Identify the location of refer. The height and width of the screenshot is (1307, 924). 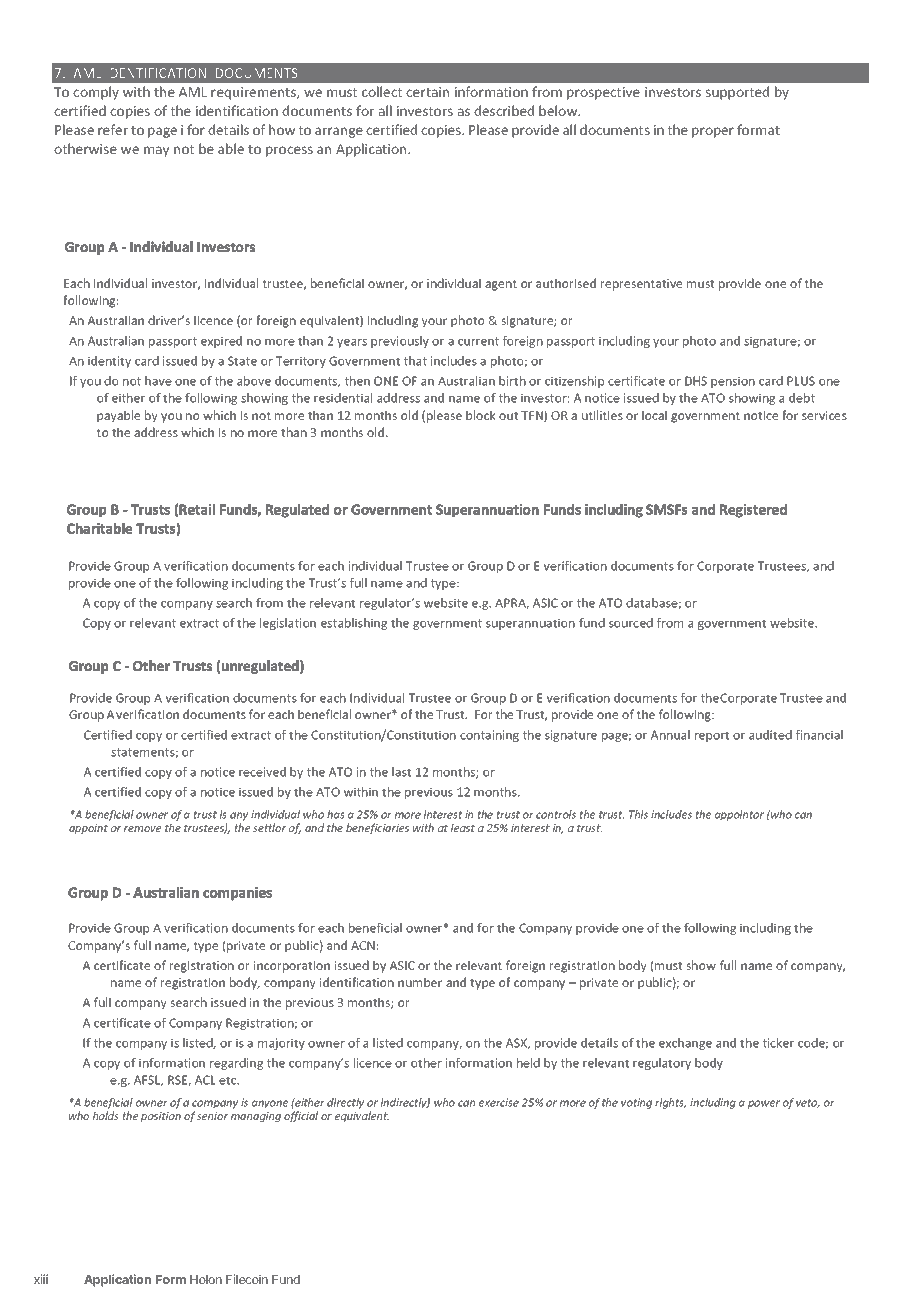
(113, 129).
